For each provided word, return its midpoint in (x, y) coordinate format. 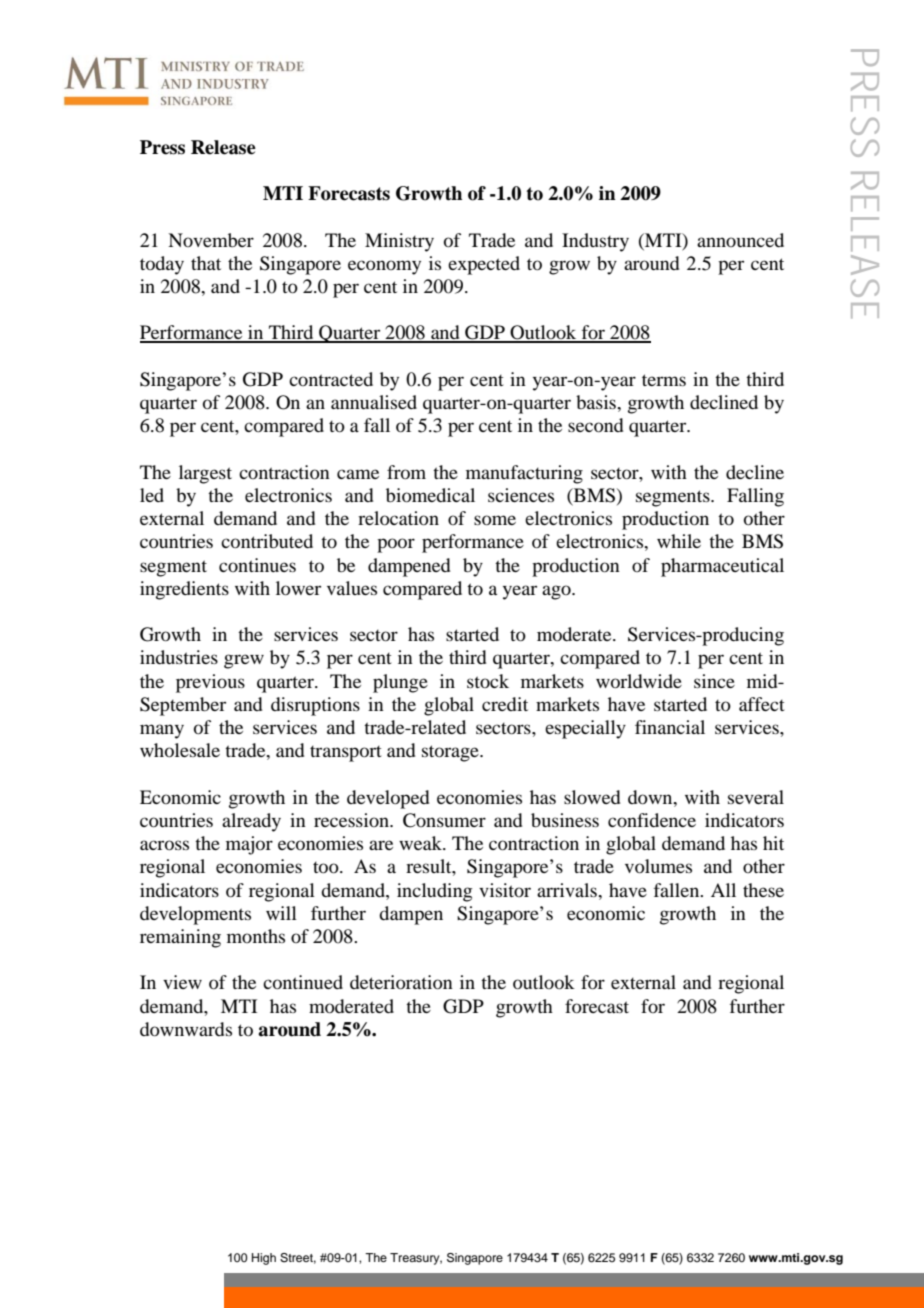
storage (451, 753)
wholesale (180, 750)
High (264, 1259)
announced (740, 240)
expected (484, 265)
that (206, 263)
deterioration (401, 982)
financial (670, 727)
